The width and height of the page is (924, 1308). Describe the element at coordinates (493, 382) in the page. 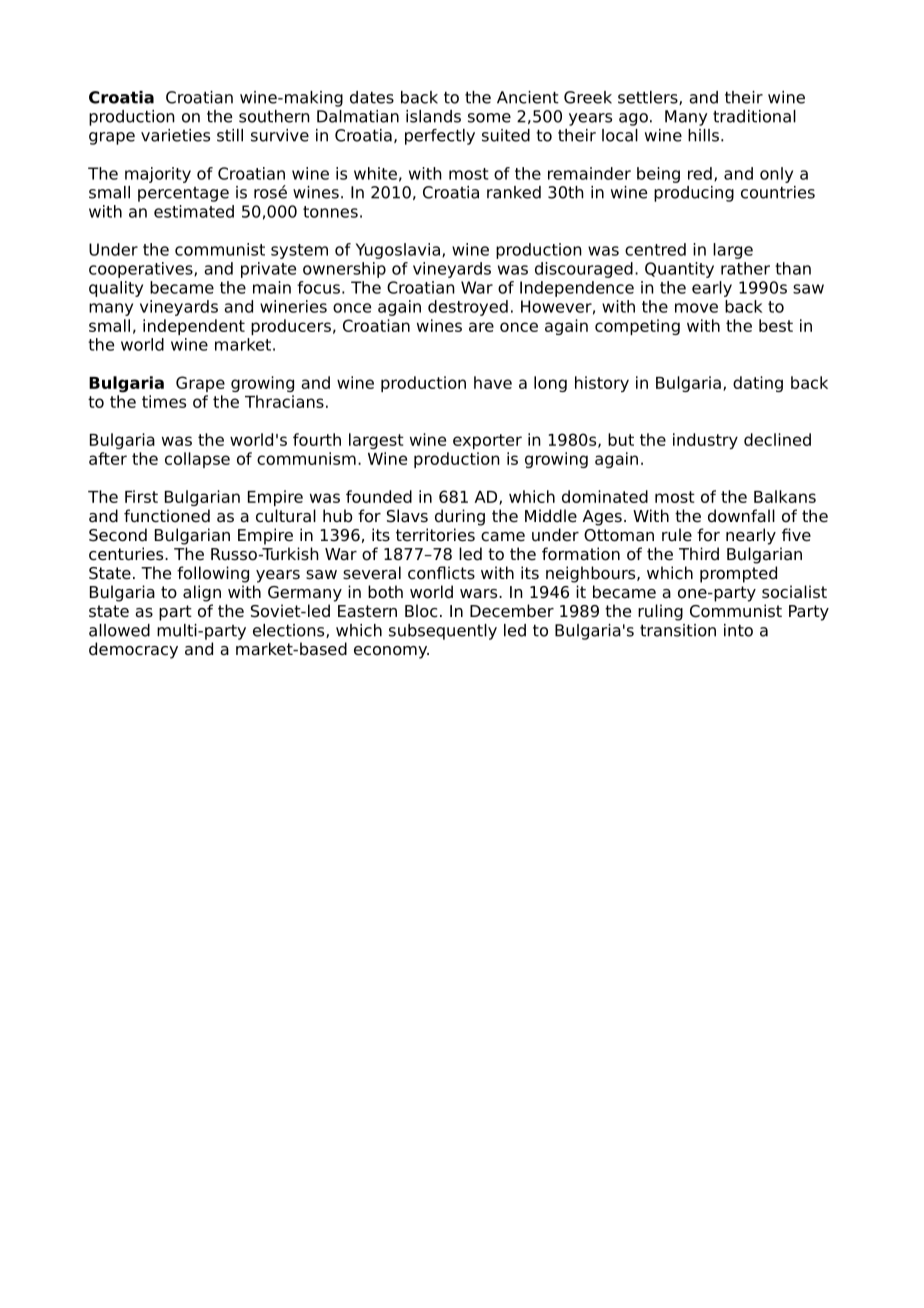

I see `have` at that location.
